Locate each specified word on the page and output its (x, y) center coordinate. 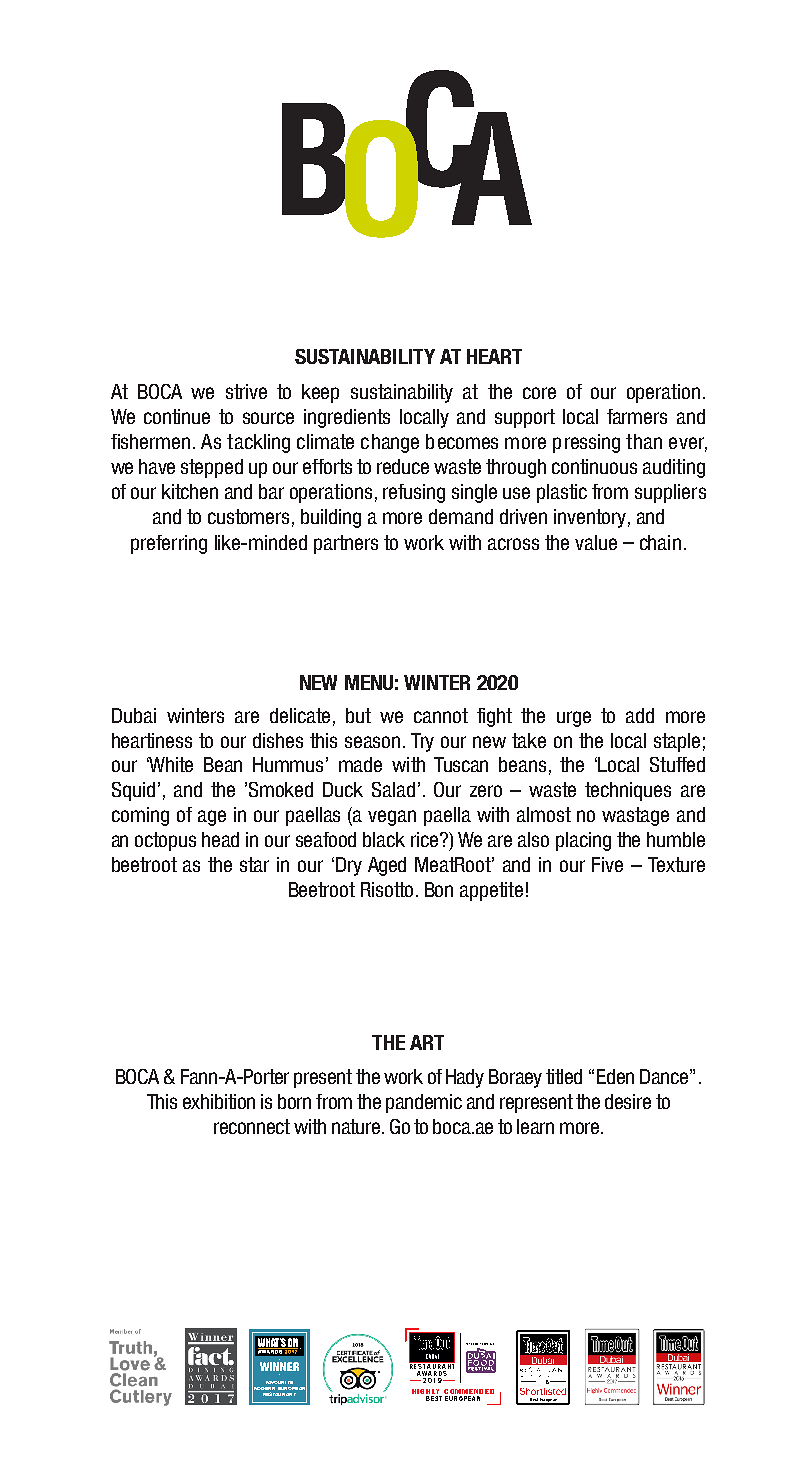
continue (177, 416)
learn (535, 1126)
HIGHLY (425, 1391)
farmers (637, 416)
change (390, 443)
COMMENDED (469, 1391)
